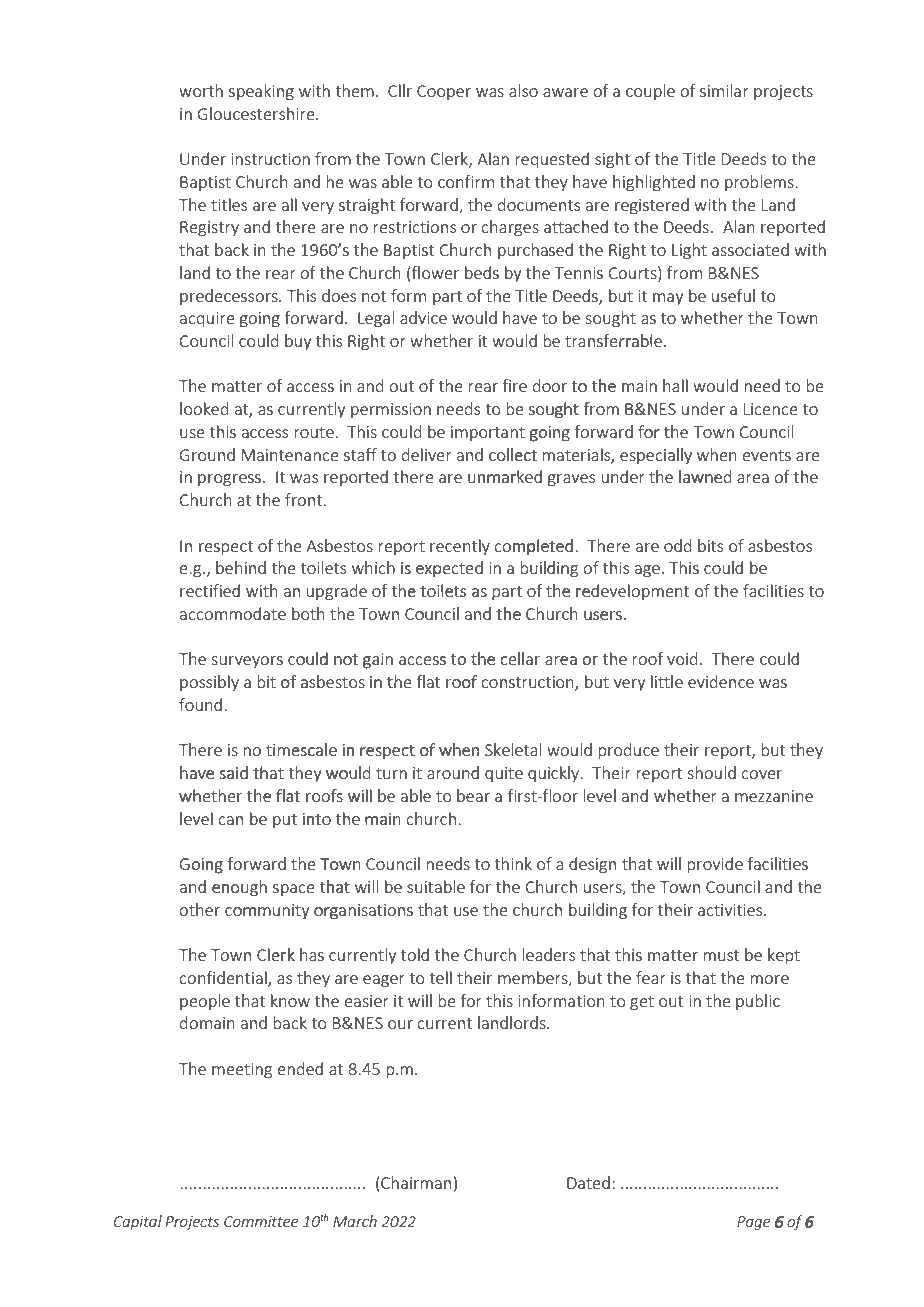 The height and width of the screenshot is (1307, 924). Describe the element at coordinates (204, 408) in the screenshot. I see `looked` at that location.
